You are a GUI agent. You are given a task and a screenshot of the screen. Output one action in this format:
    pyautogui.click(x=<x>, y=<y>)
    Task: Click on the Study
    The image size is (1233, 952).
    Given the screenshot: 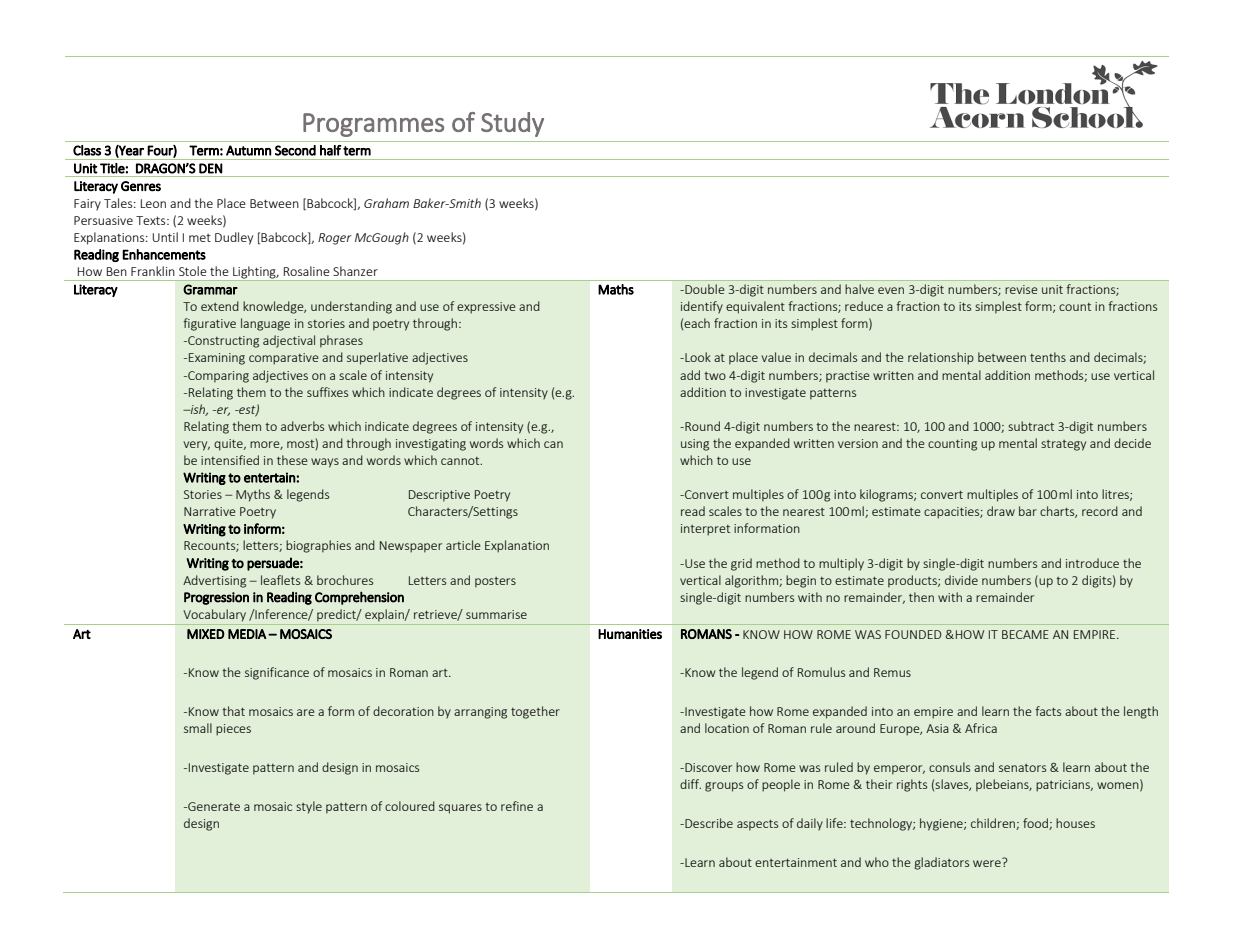 What is the action you would take?
    pyautogui.click(x=512, y=124)
